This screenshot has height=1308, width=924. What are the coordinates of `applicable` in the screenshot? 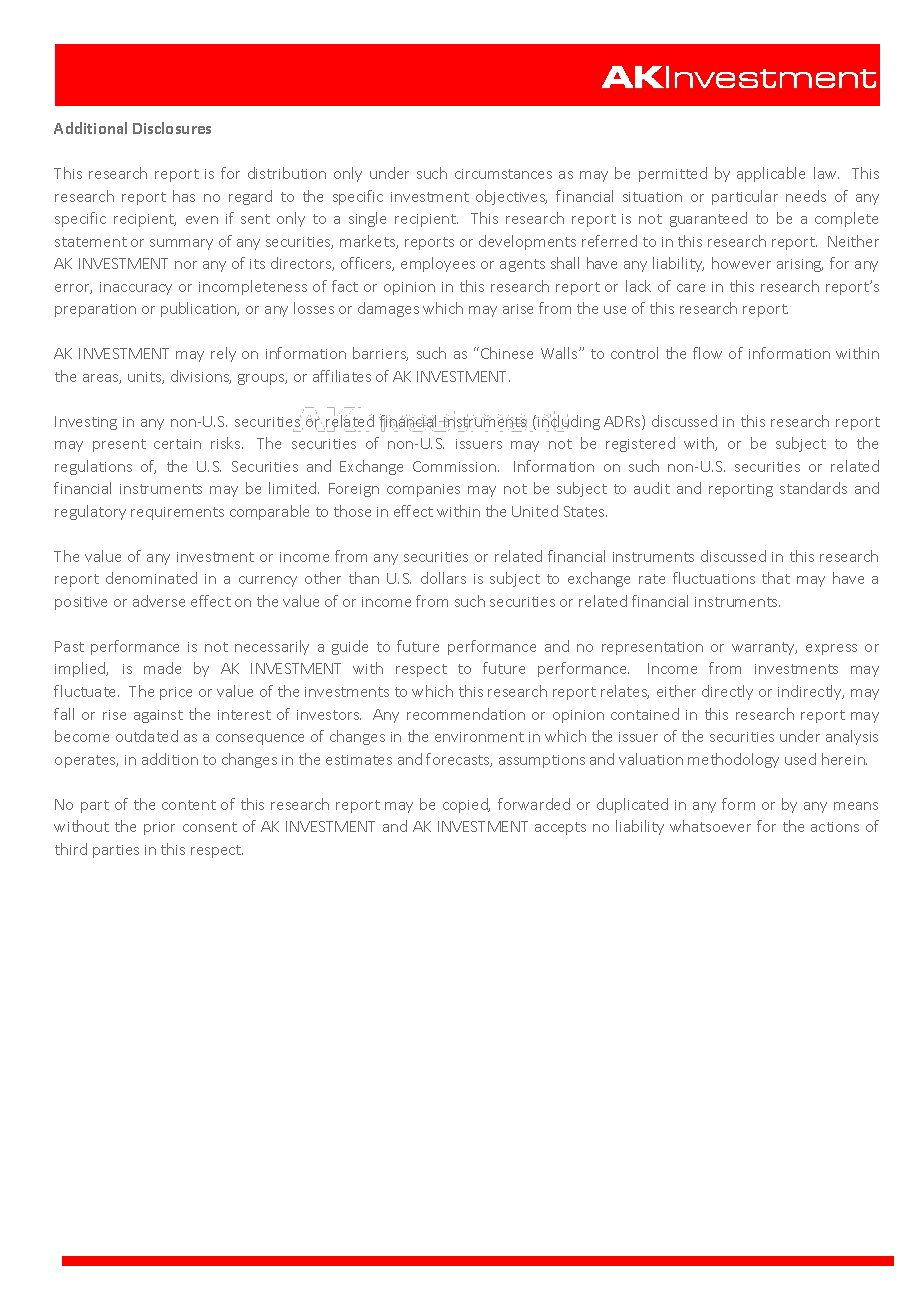 It's located at (771, 174).
